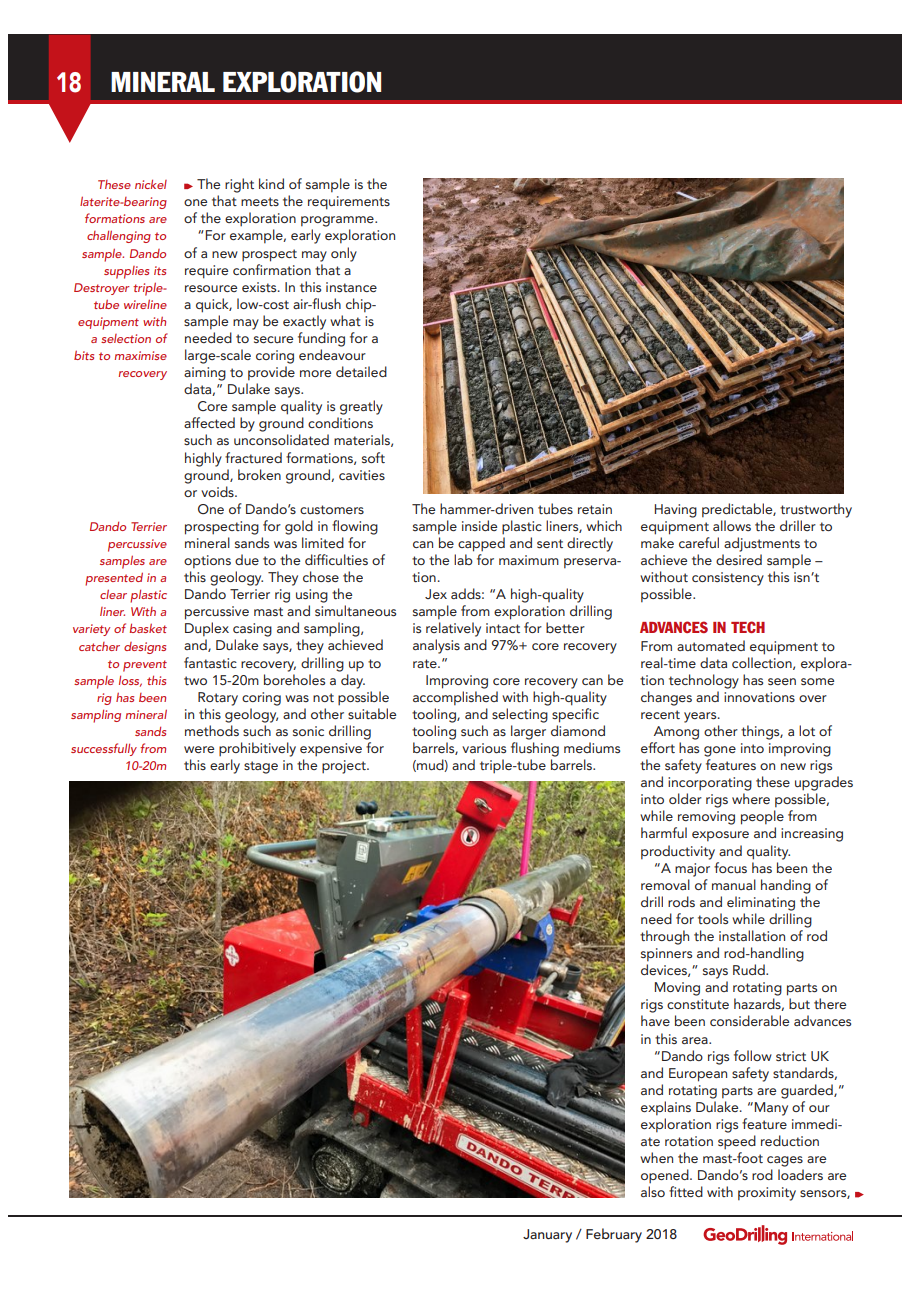 Image resolution: width=924 pixels, height=1308 pixels. I want to click on only, so click(344, 254).
